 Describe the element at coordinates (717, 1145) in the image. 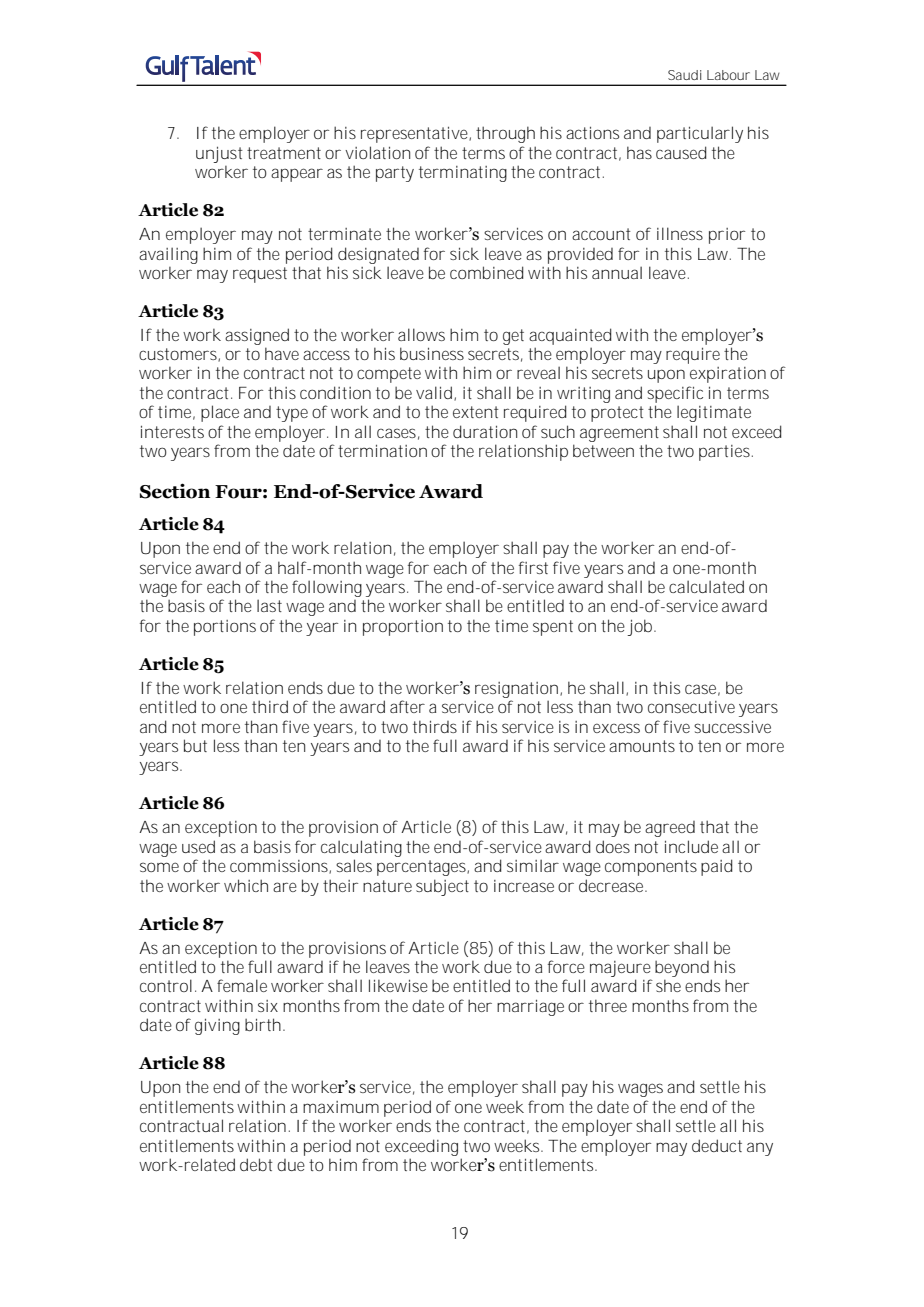

I see `deduct` at that location.
